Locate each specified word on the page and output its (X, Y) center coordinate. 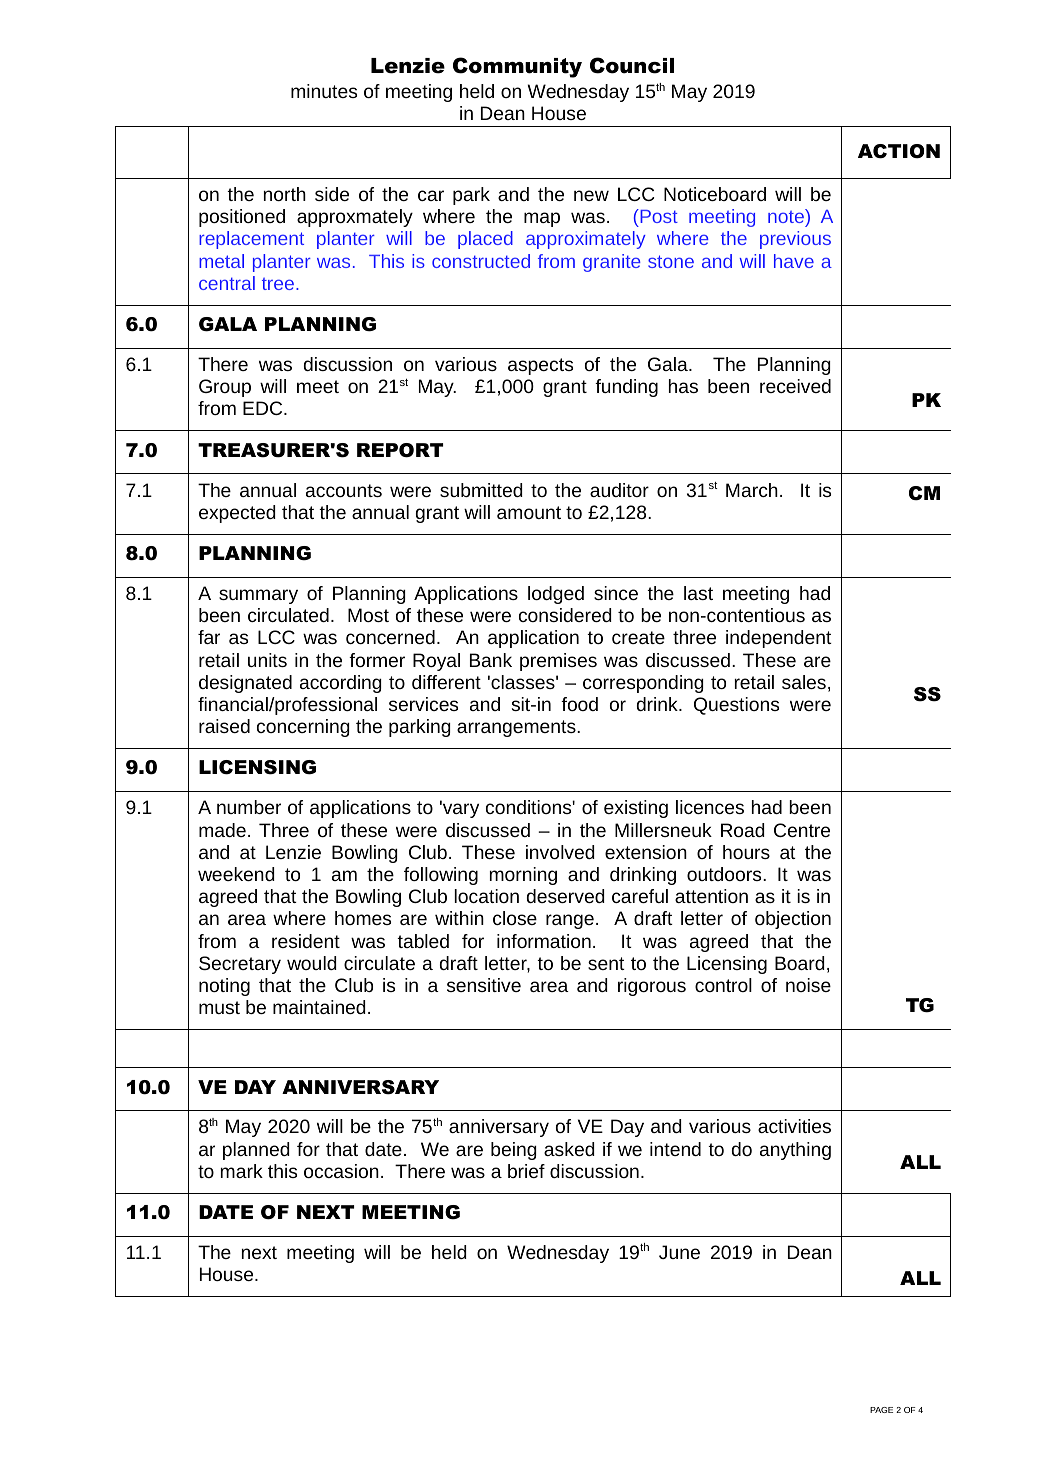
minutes (324, 91)
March (752, 490)
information (544, 941)
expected (237, 514)
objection (793, 920)
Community (517, 67)
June (679, 1252)
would (312, 963)
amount (529, 512)
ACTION (899, 151)
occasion (341, 1171)
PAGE (881, 1410)
